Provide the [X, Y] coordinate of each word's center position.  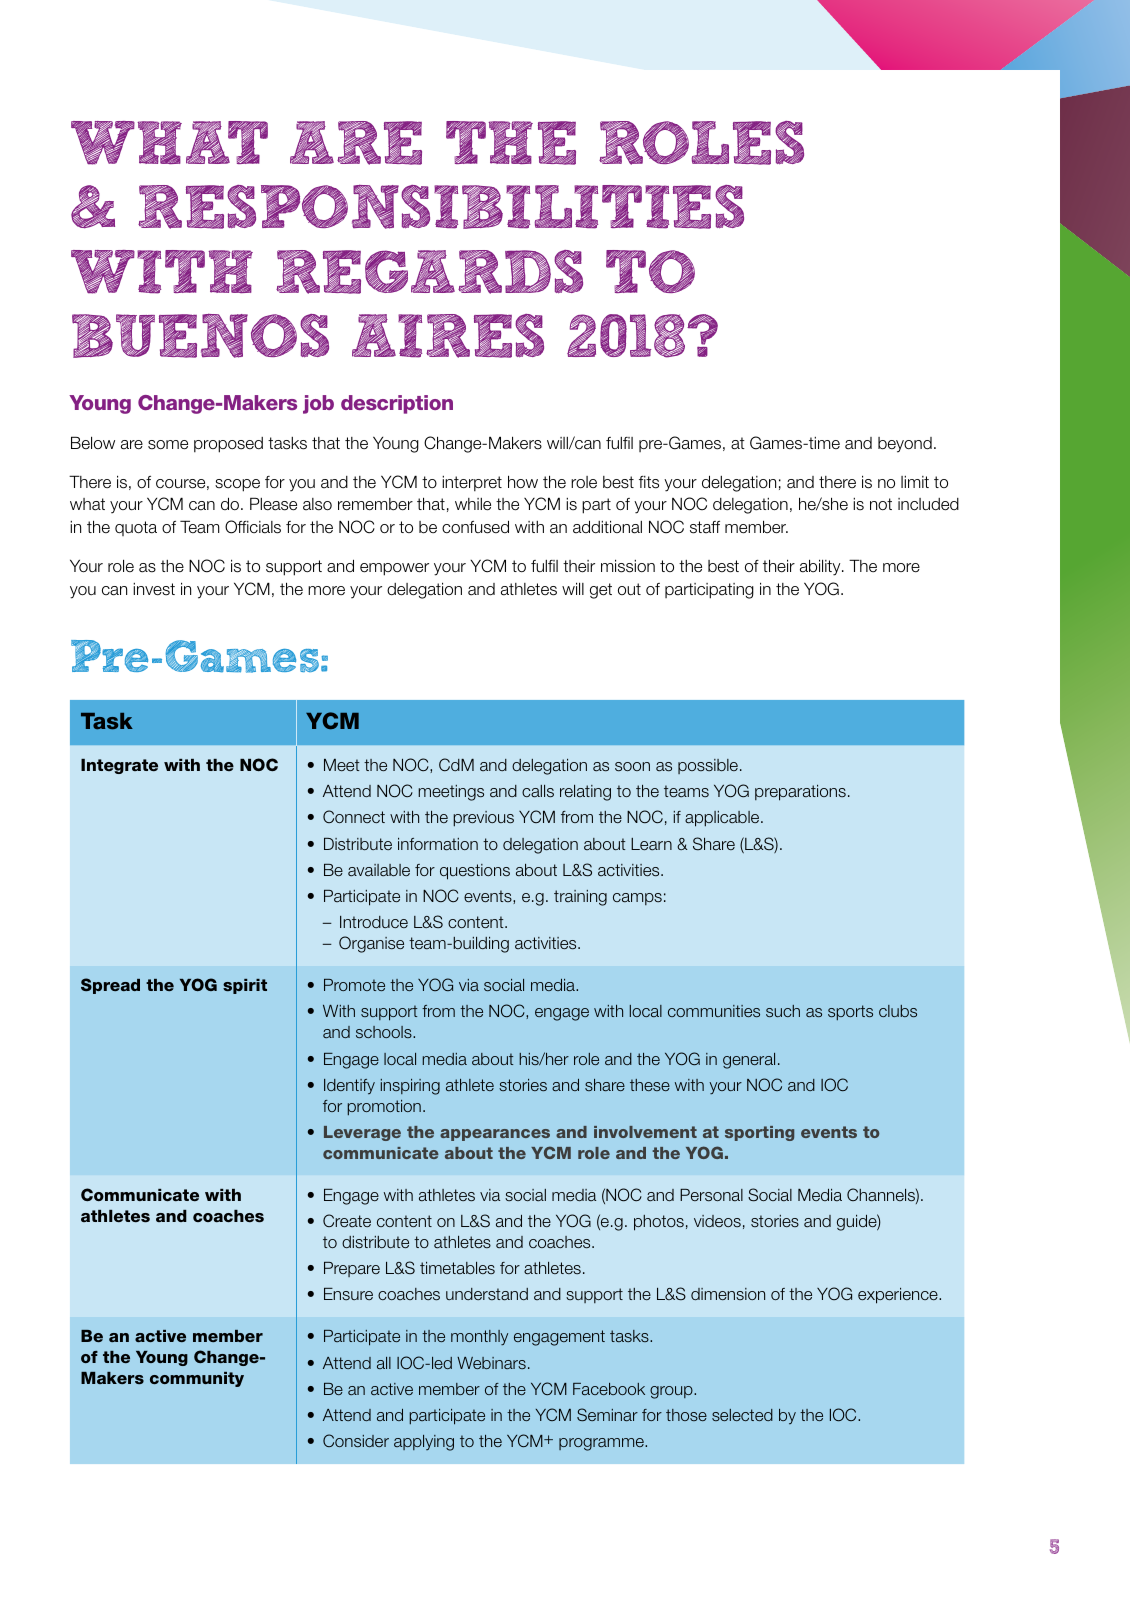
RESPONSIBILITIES [441, 206]
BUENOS [200, 335]
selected [742, 1415]
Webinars [491, 1363]
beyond [905, 445]
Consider [356, 1440]
